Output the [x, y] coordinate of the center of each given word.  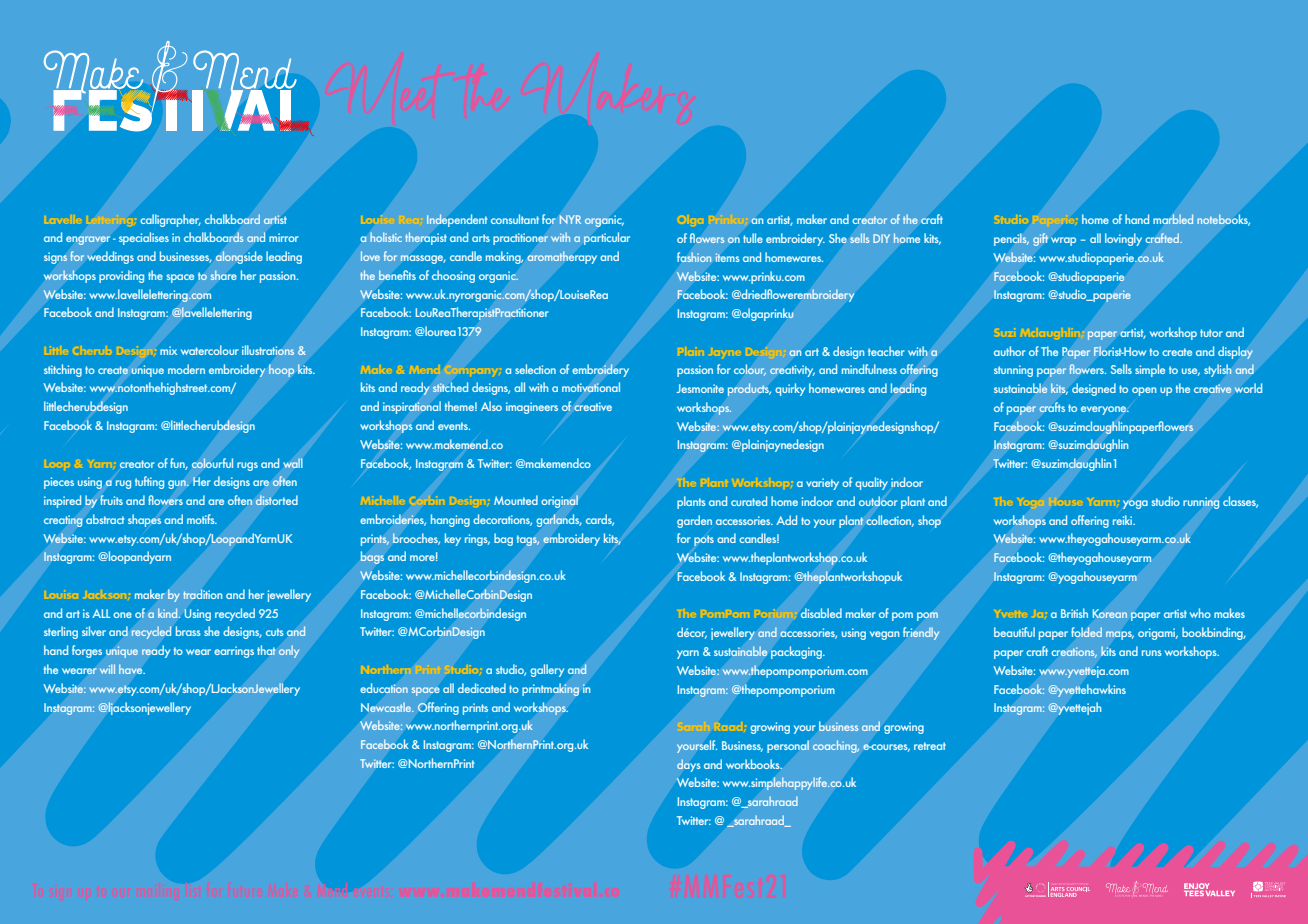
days [689, 765]
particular [607, 238]
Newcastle [387, 707]
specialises [144, 238]
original [559, 501]
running [1201, 503]
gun [178, 484]
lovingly [1123, 239]
